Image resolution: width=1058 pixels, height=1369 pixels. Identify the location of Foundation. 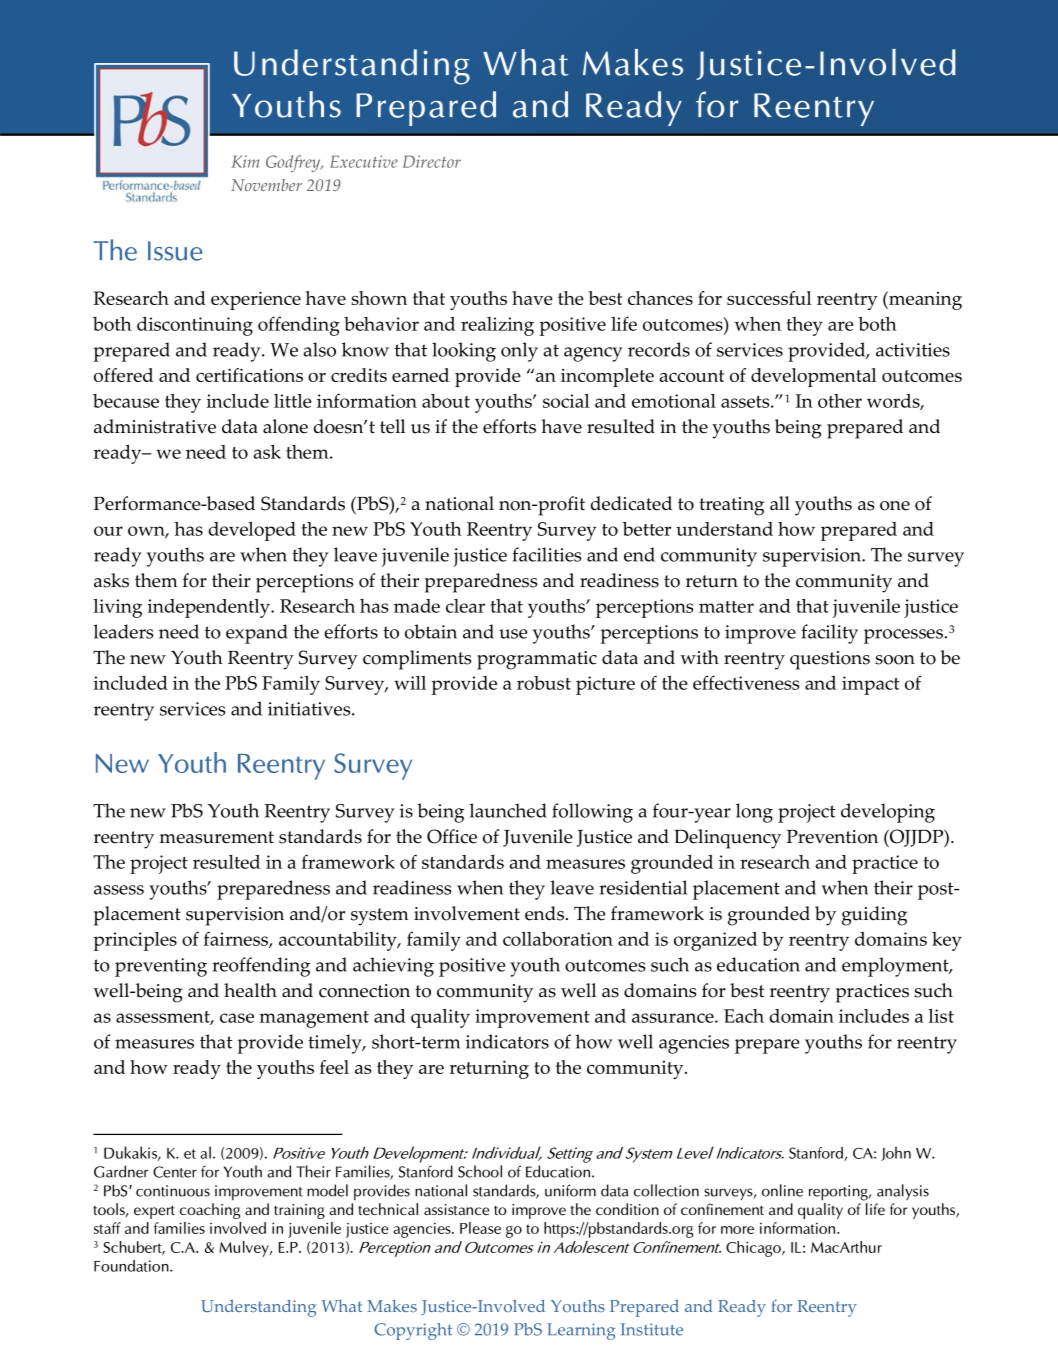
(132, 1266).
